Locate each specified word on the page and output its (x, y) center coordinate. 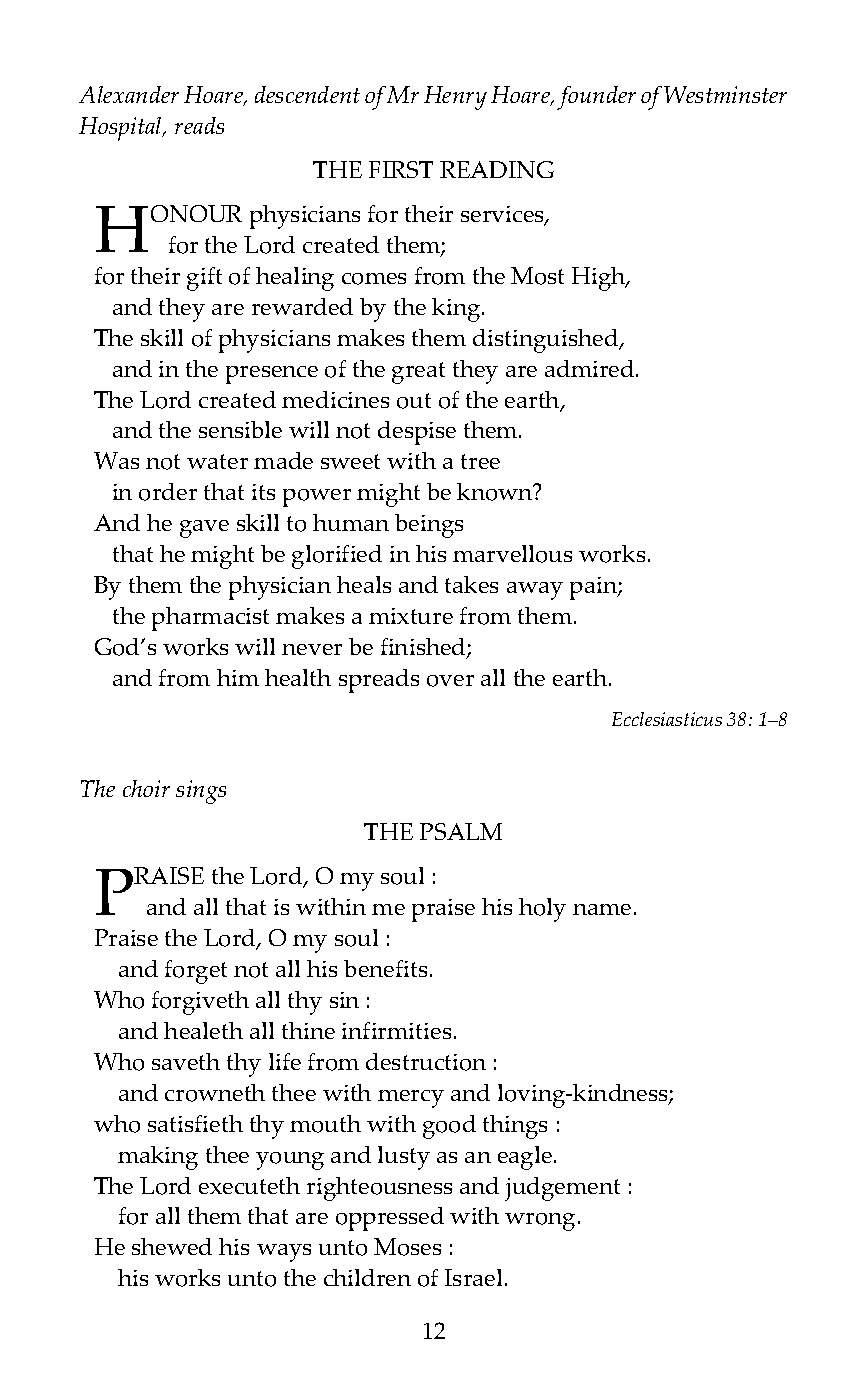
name (602, 909)
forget (196, 972)
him (238, 677)
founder (596, 98)
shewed (172, 1246)
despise (417, 433)
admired (591, 368)
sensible (240, 429)
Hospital (121, 129)
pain (594, 588)
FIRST (401, 169)
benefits (385, 968)
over (450, 681)
